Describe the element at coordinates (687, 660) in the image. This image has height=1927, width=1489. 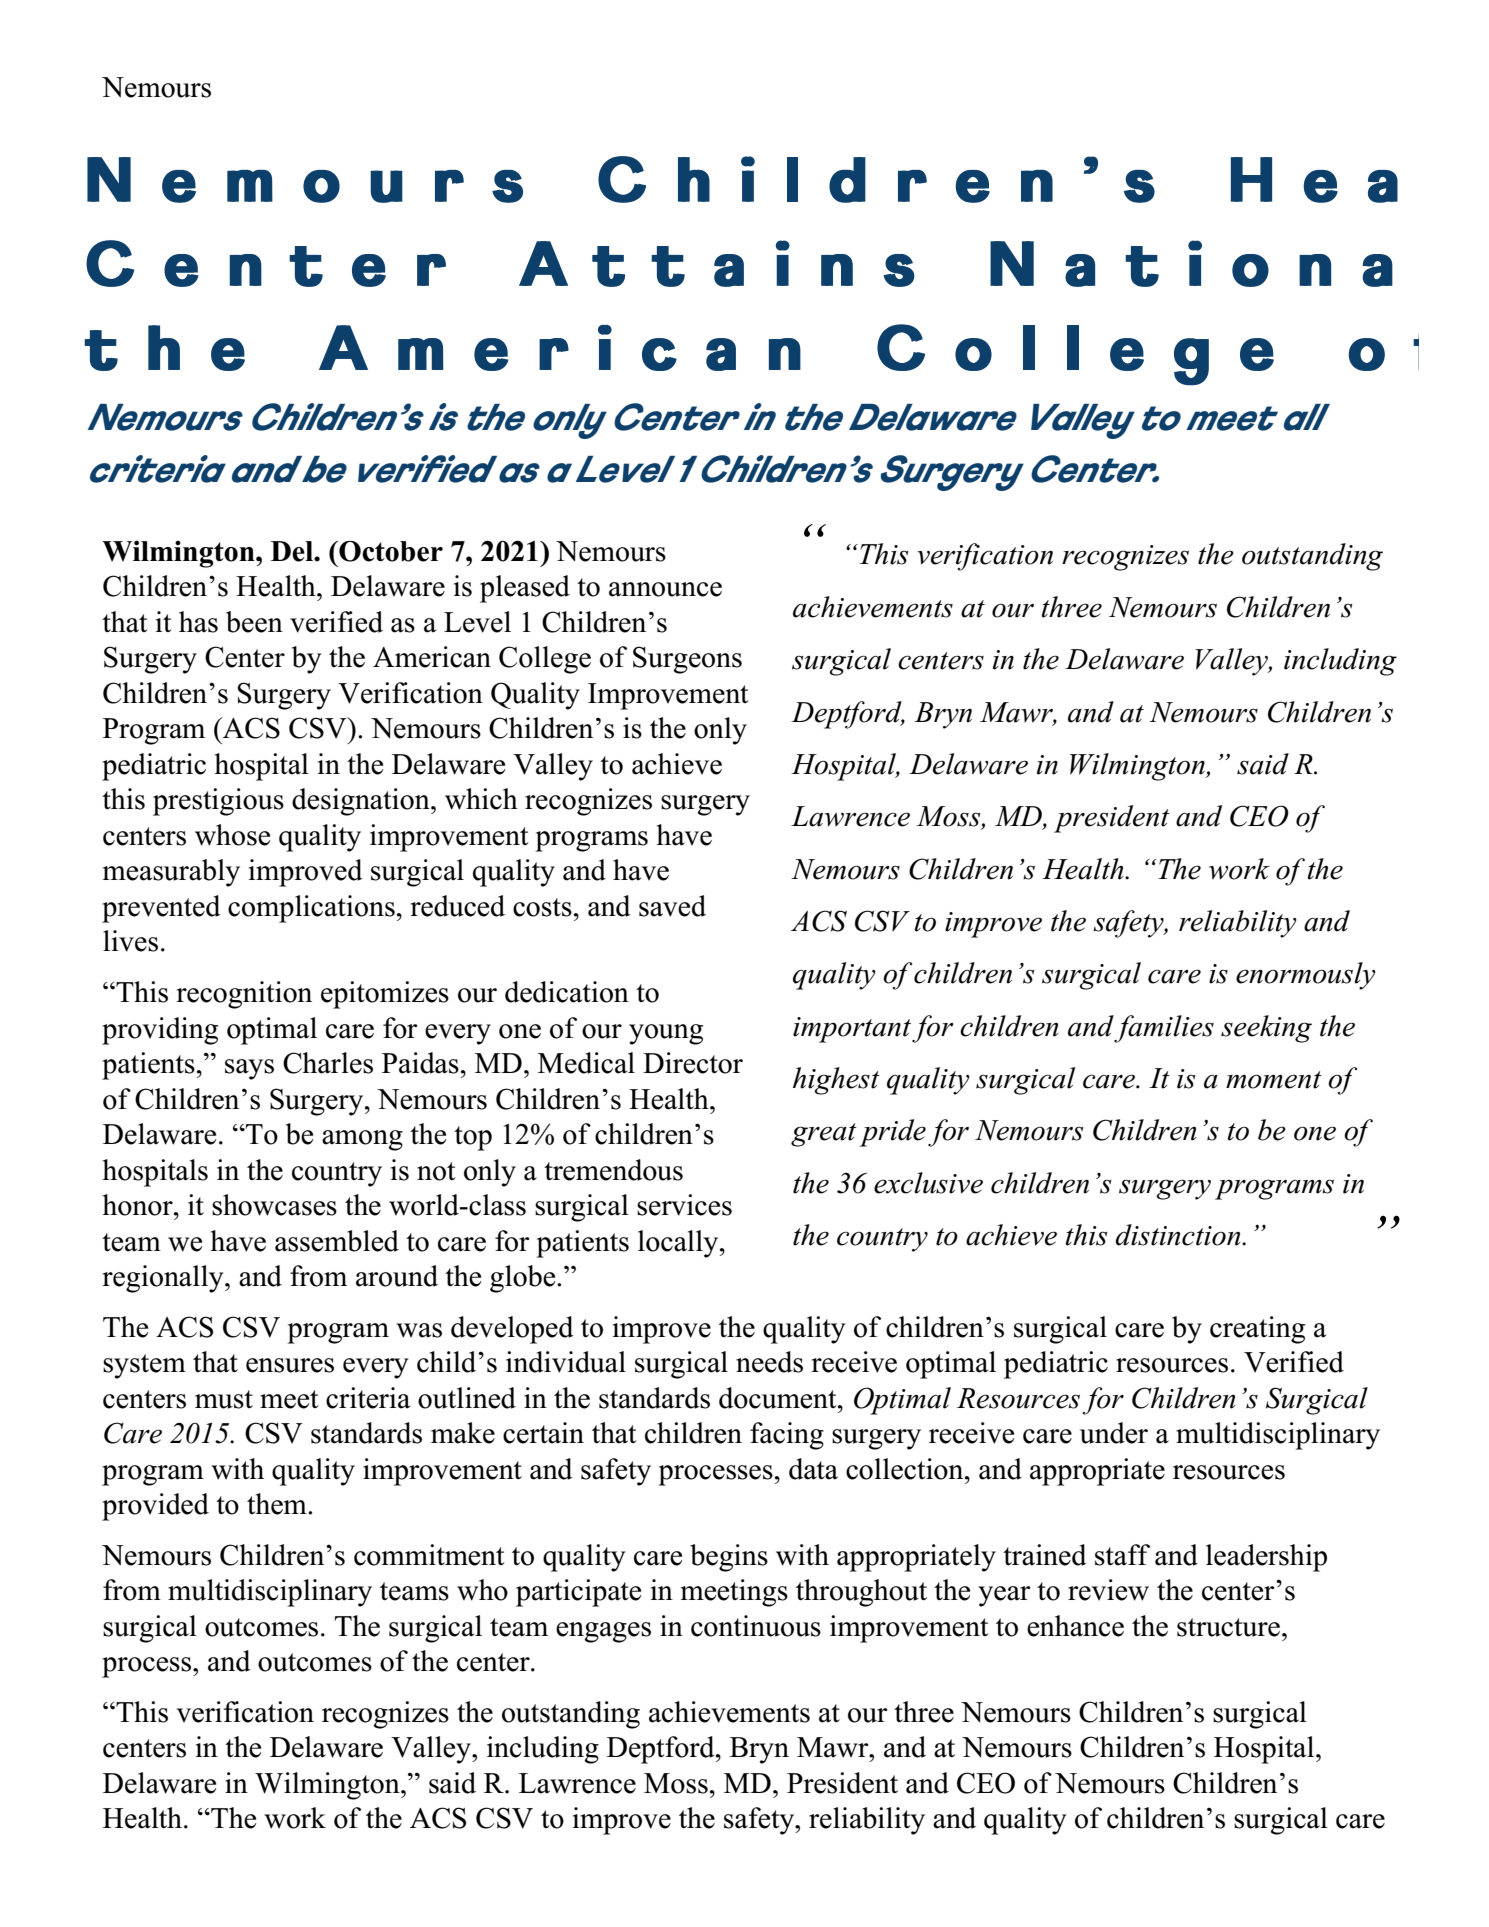
I see `Surgeons` at that location.
